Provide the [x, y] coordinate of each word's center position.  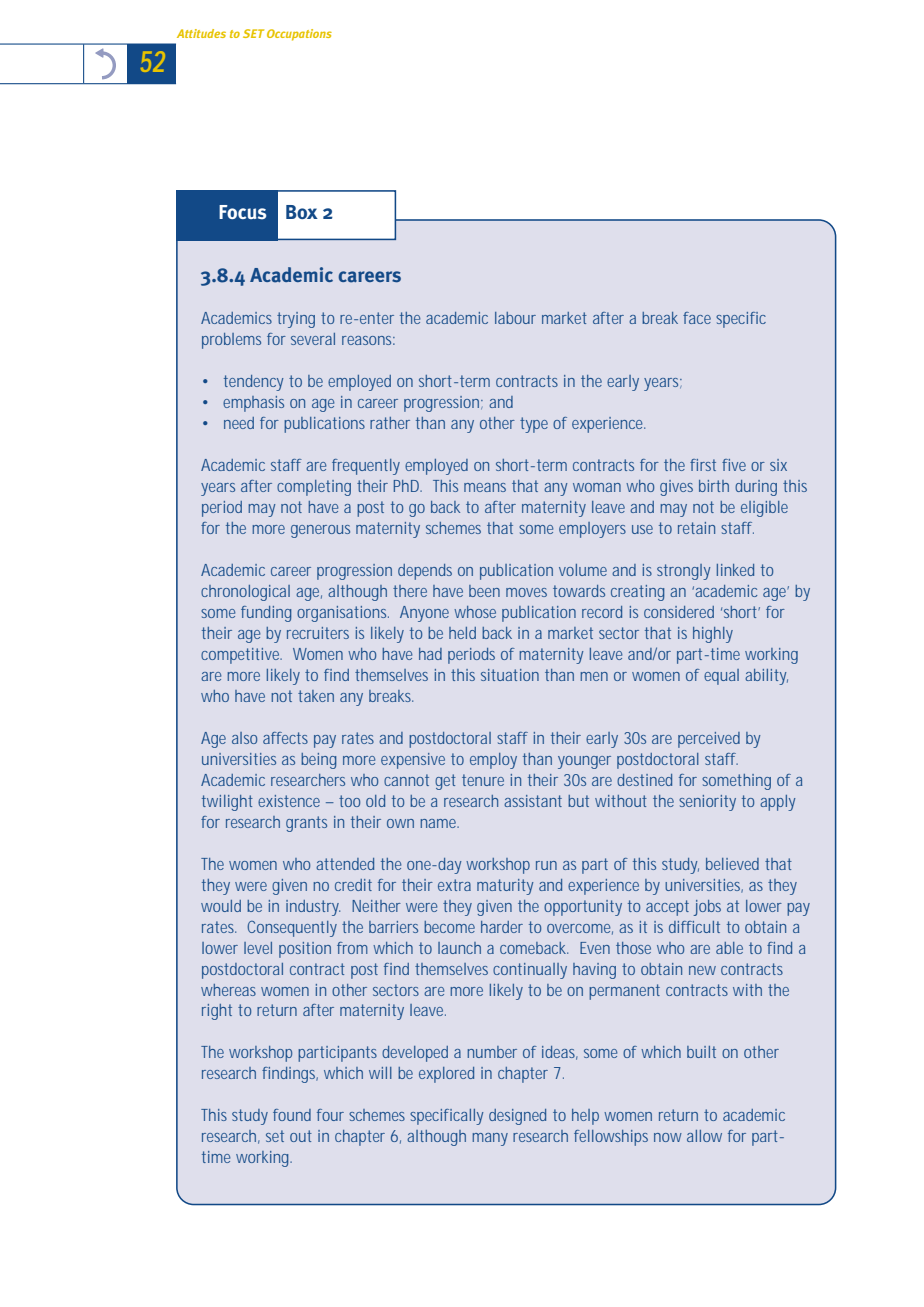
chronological [245, 593]
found [292, 1115]
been [484, 591]
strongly [683, 572]
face [697, 318]
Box [302, 212]
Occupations [299, 35]
